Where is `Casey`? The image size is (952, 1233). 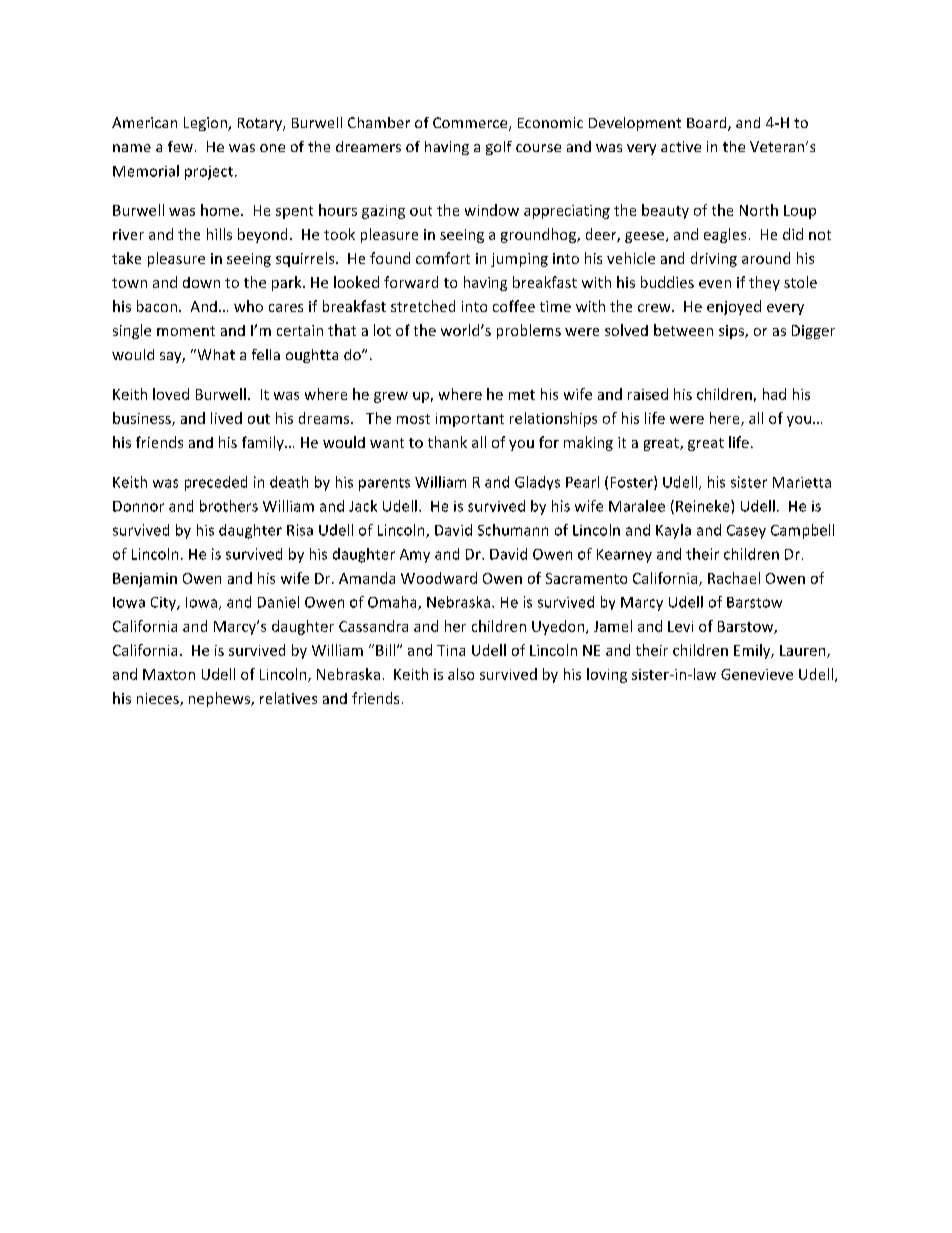
Casey is located at coordinates (746, 532).
